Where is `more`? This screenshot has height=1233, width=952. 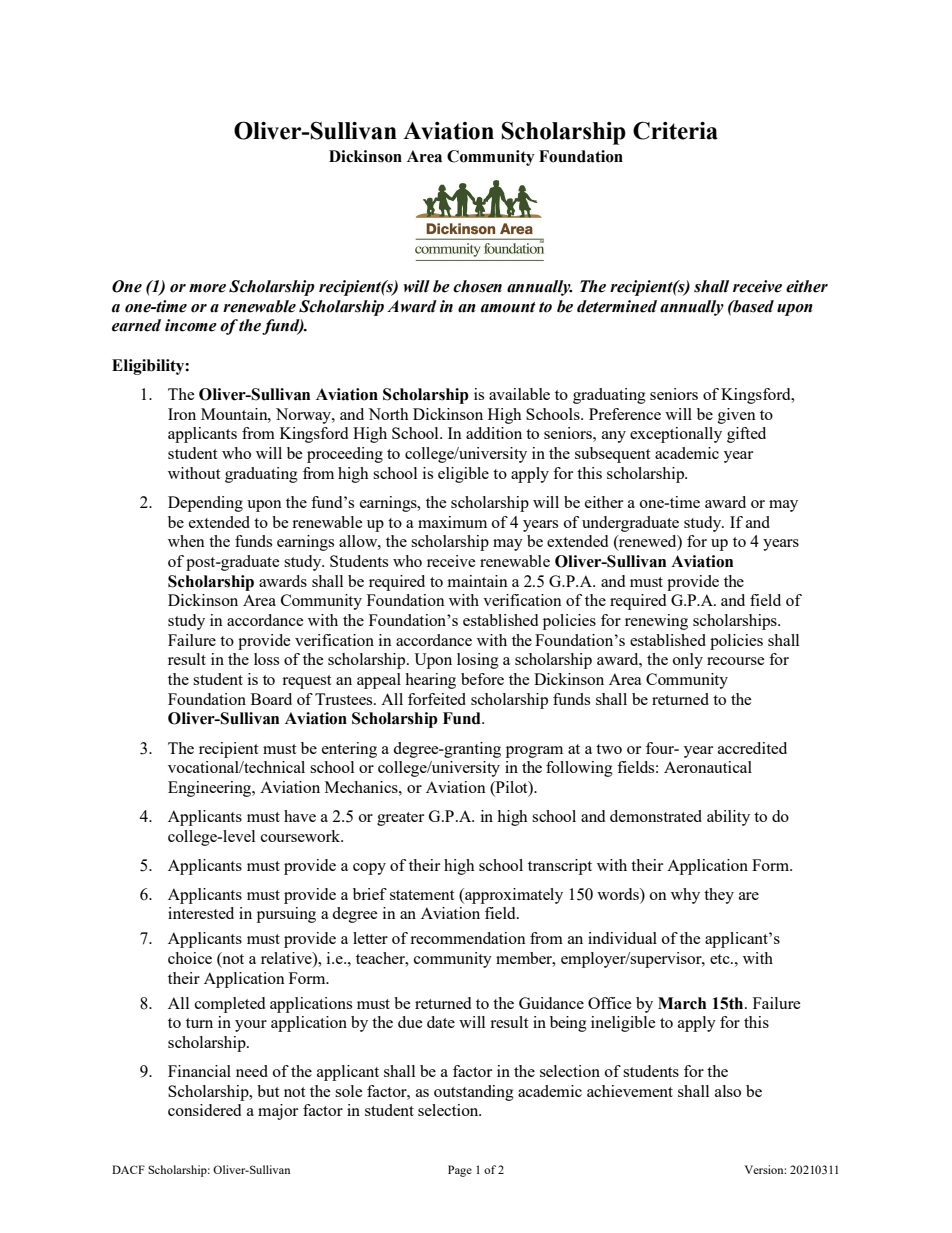
more is located at coordinates (207, 288).
